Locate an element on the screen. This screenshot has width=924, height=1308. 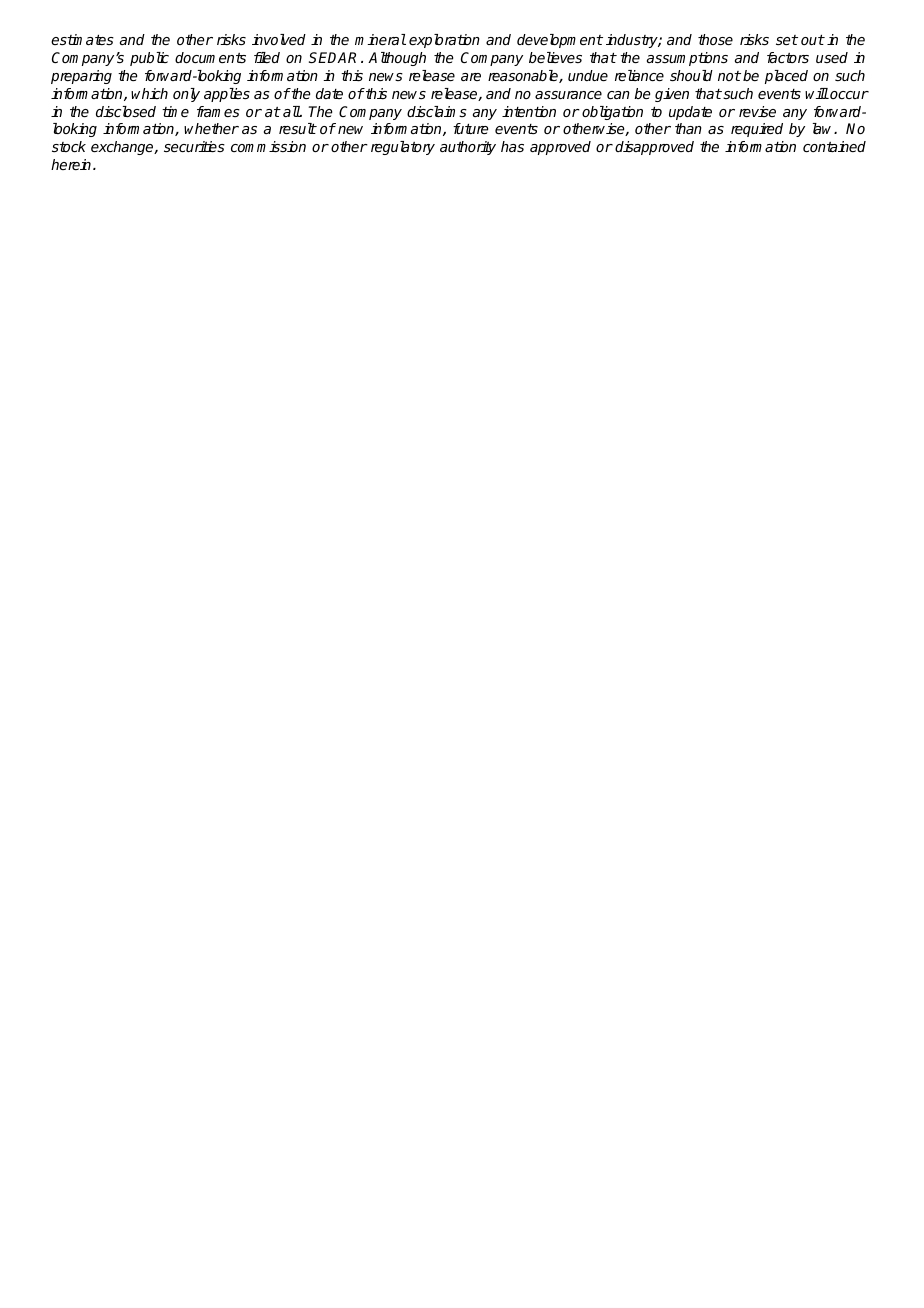
preparing is located at coordinates (81, 77).
